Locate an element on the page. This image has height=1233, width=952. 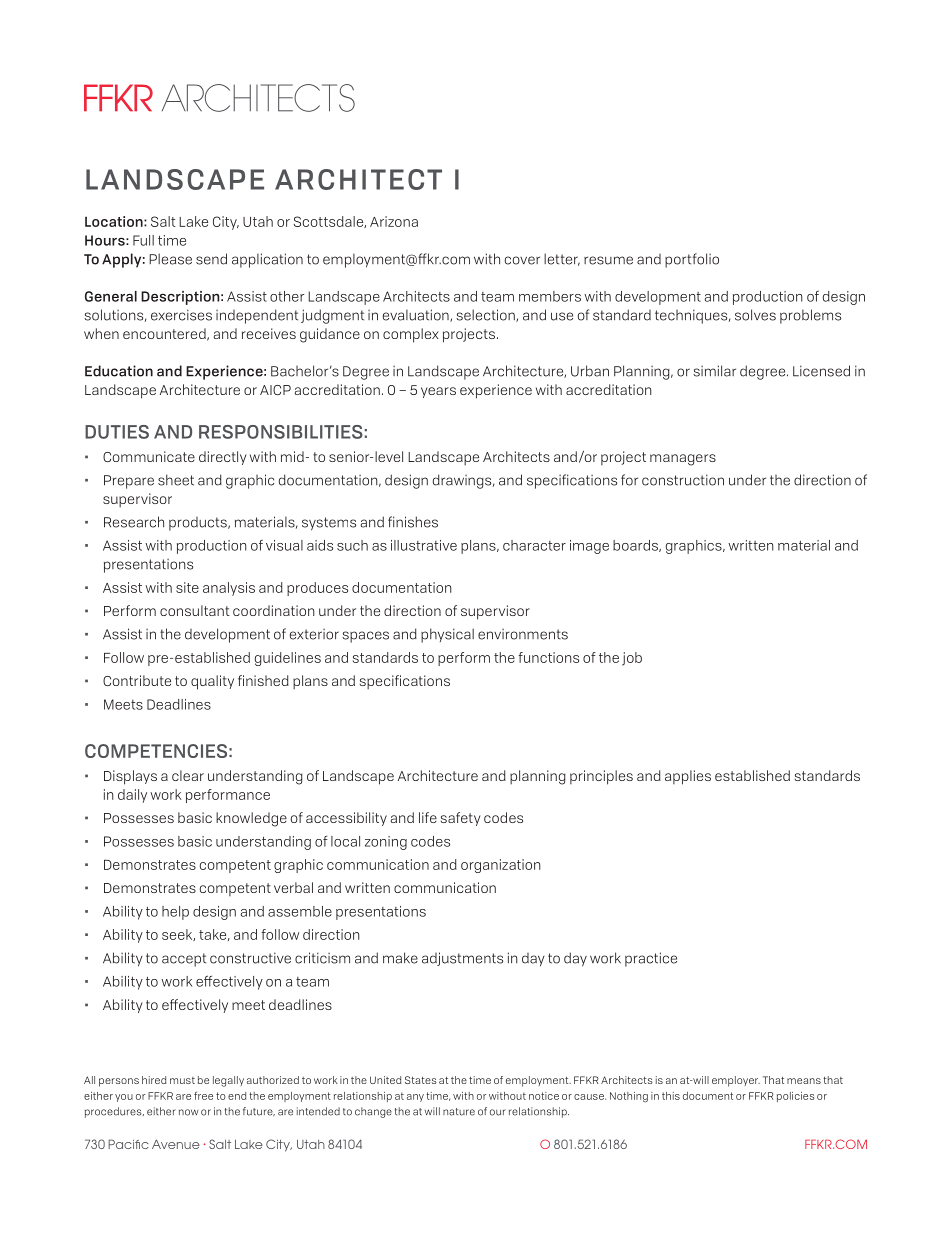
free is located at coordinates (203, 1095).
